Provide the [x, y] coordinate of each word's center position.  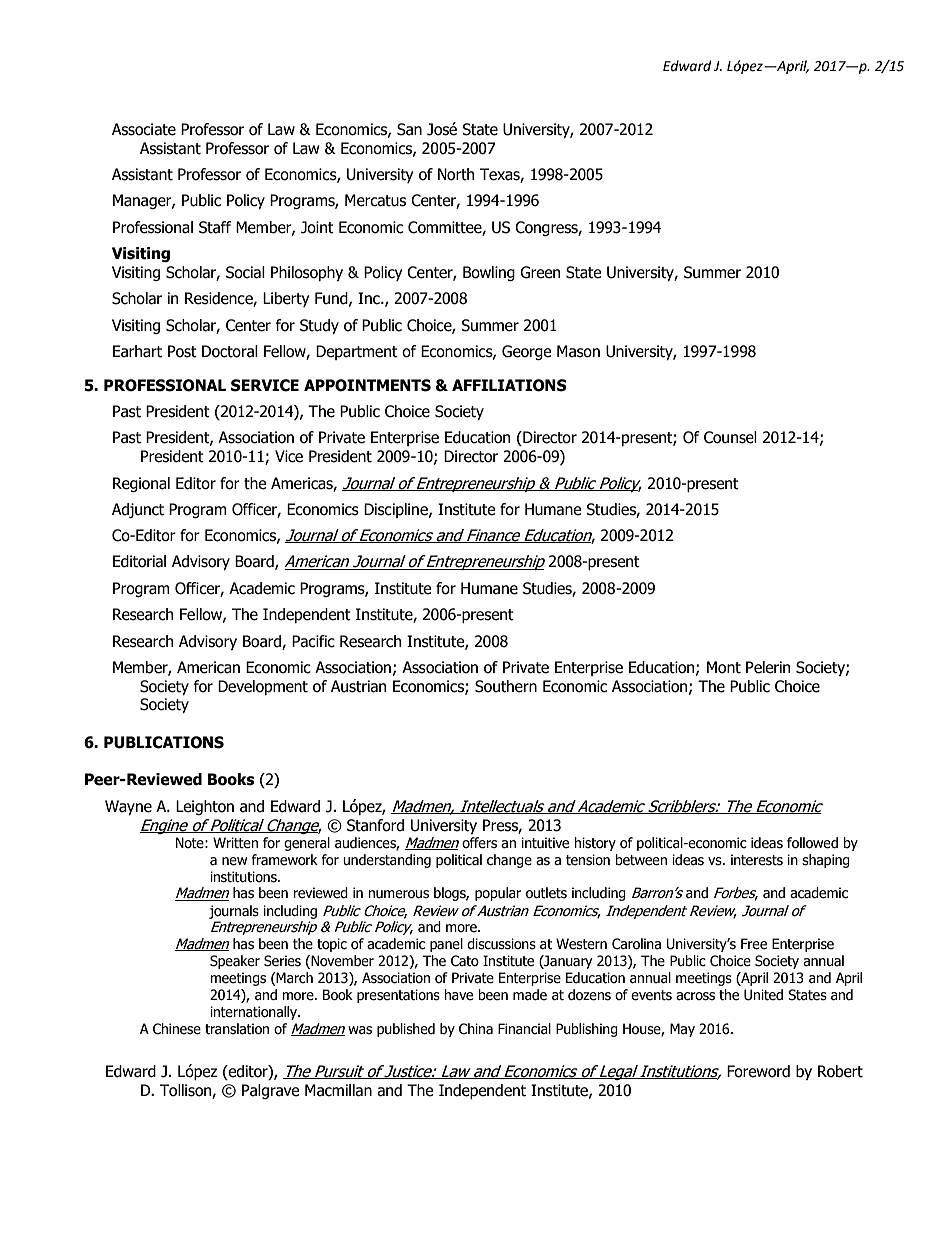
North [456, 174]
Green [540, 272]
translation [237, 1029]
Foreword [758, 1071]
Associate [144, 129]
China [476, 1029]
